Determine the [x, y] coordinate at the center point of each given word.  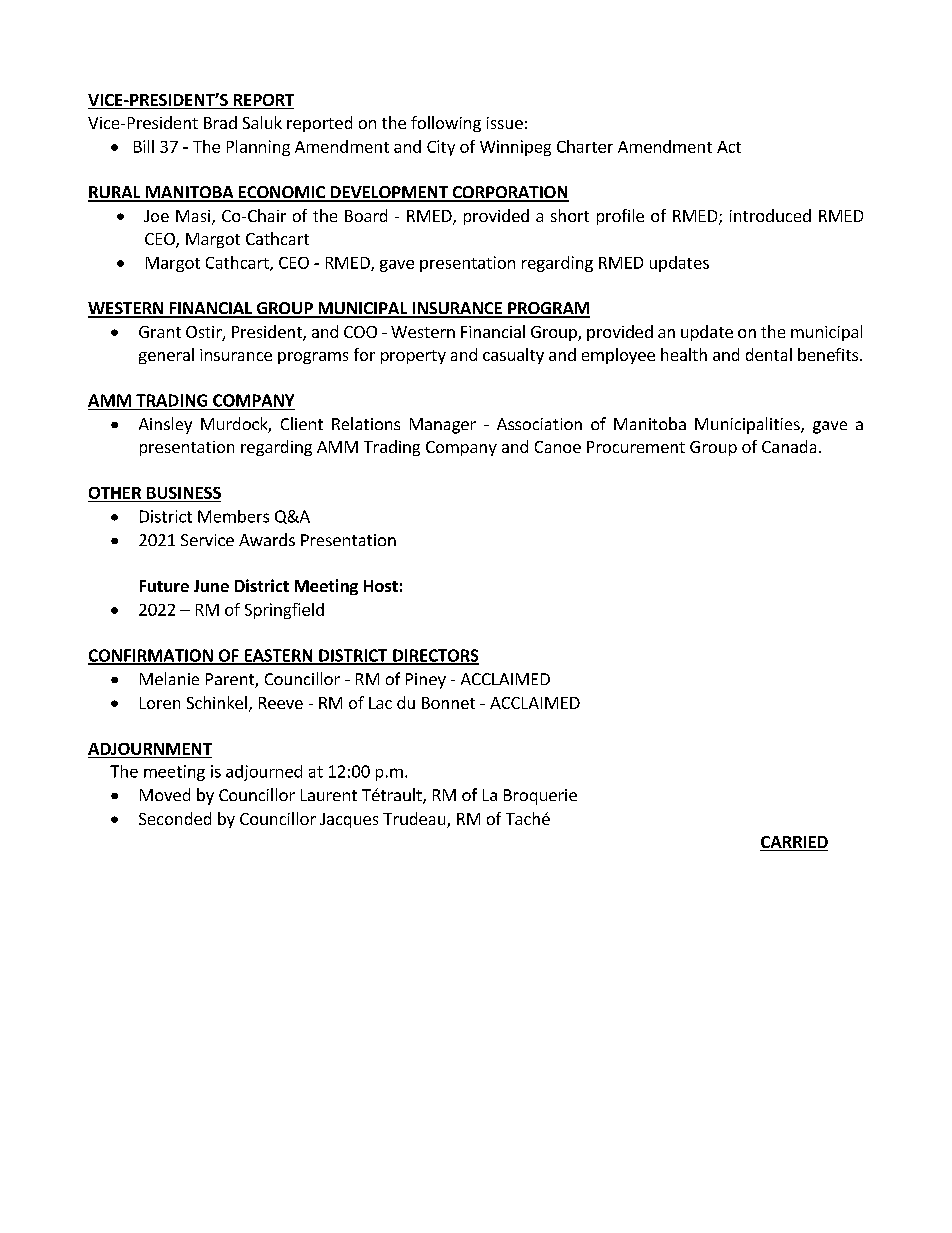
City [441, 148]
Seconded [175, 818]
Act [729, 147]
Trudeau [415, 820]
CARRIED [794, 843]
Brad [220, 122]
